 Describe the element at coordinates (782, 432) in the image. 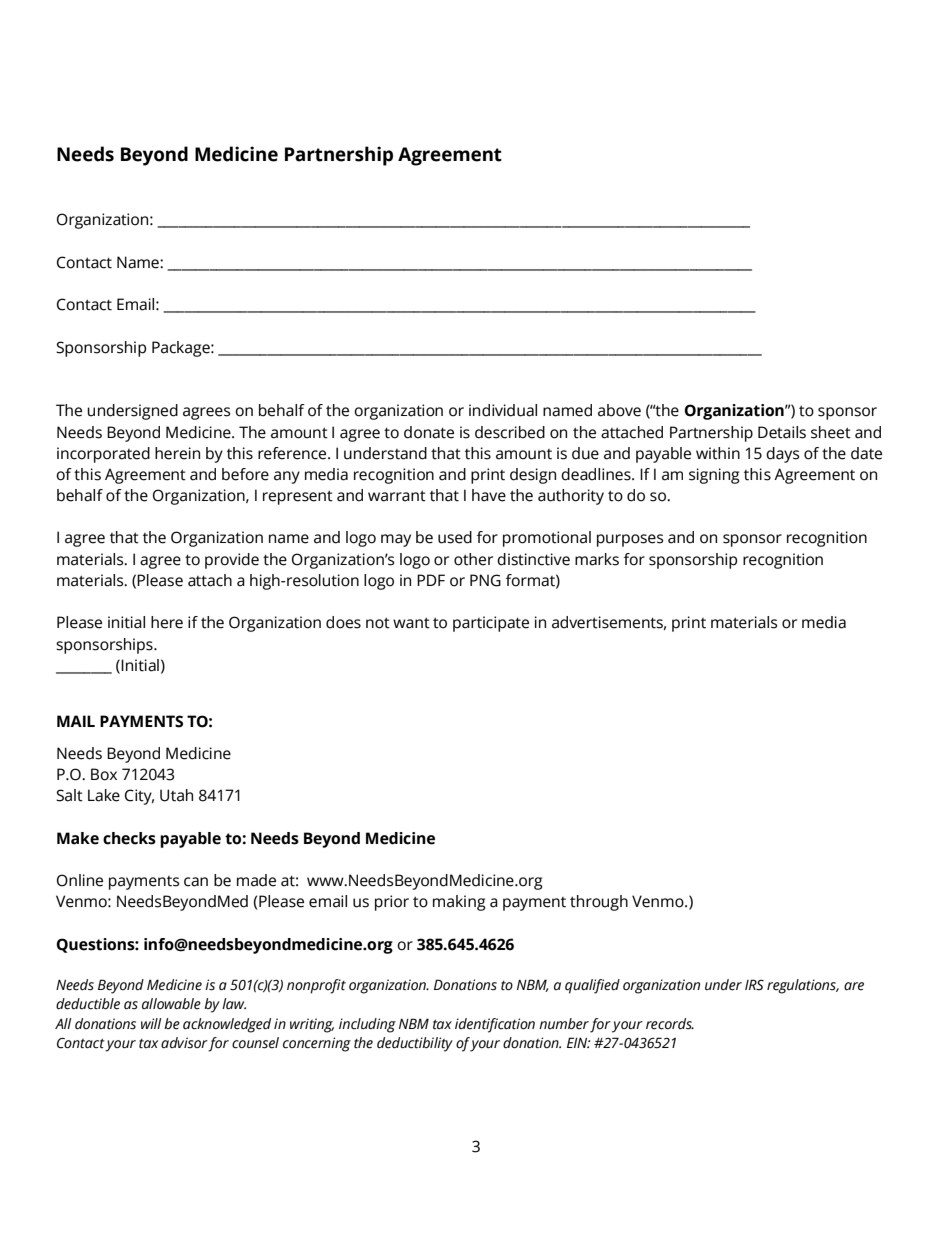

I see `Details` at that location.
